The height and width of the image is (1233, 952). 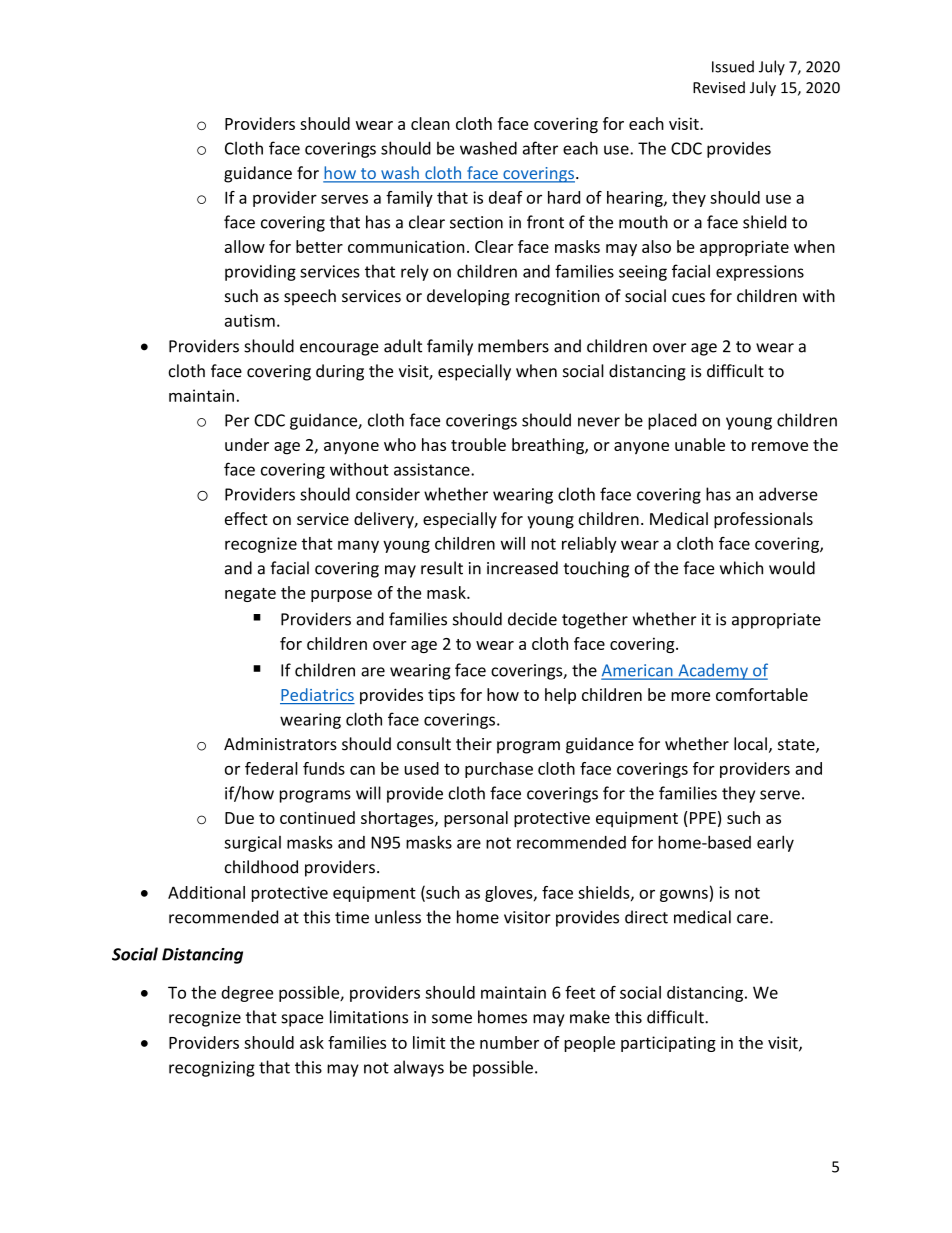 I want to click on personal, so click(x=476, y=819).
